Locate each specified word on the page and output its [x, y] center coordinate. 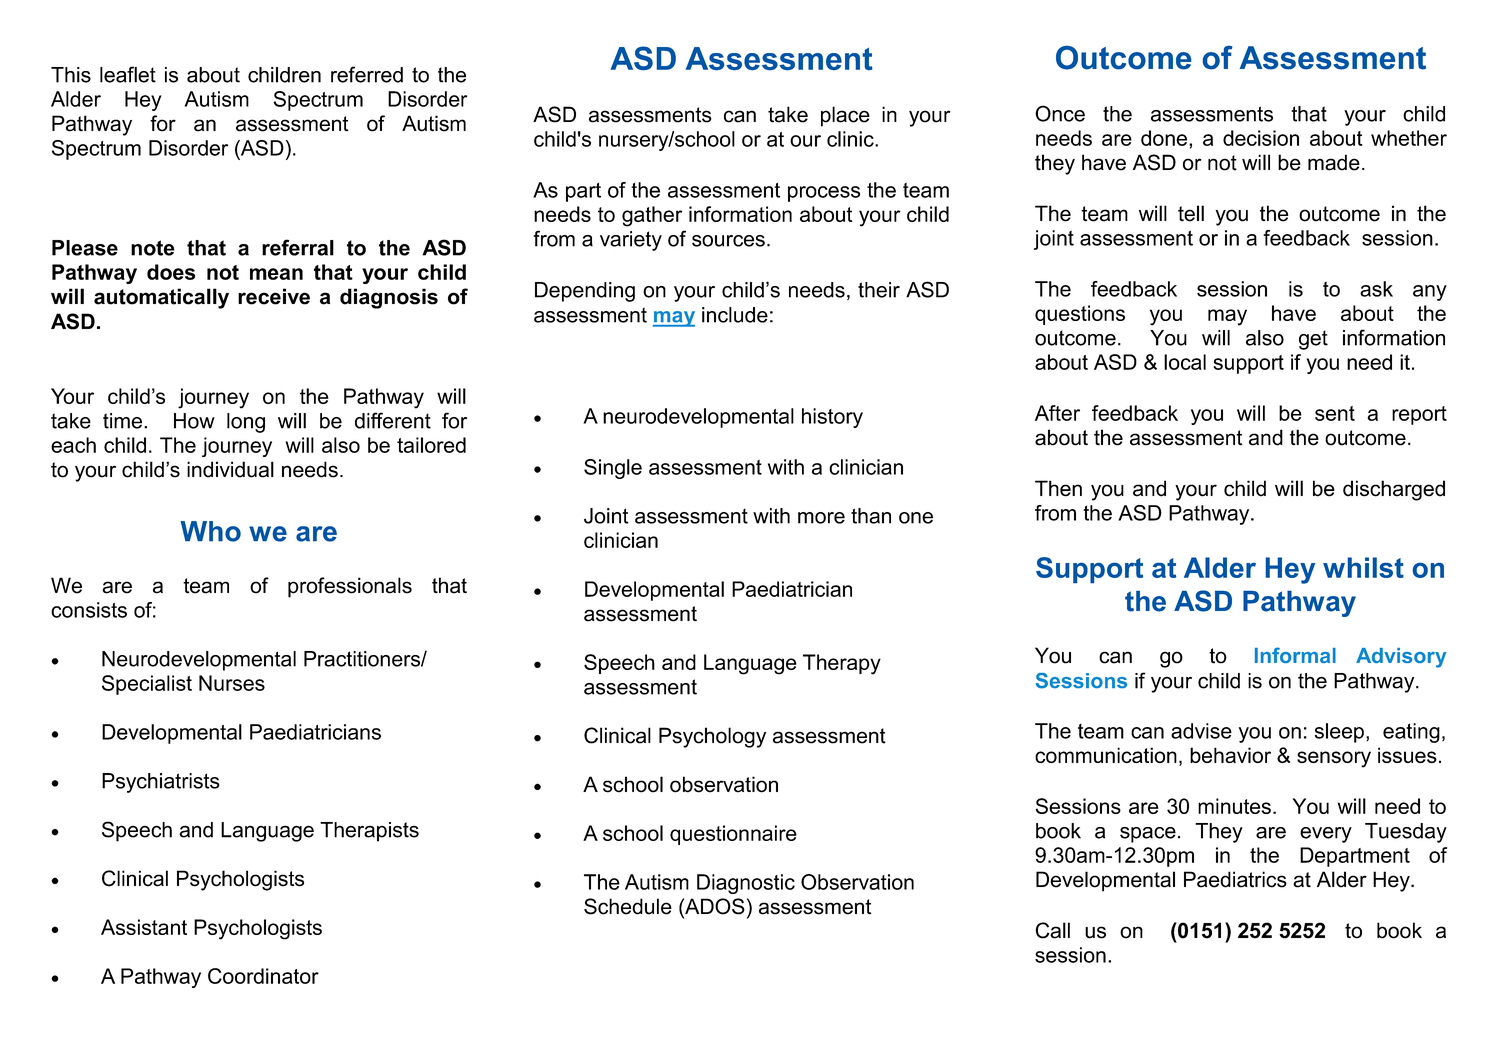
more [821, 518]
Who [210, 531]
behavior [1230, 755]
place [845, 116]
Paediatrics [1235, 879]
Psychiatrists [161, 783]
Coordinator [263, 976]
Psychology [712, 737]
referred [367, 74]
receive [274, 296]
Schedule [628, 906]
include [735, 315]
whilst [1363, 567]
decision [1261, 138]
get [1313, 340]
